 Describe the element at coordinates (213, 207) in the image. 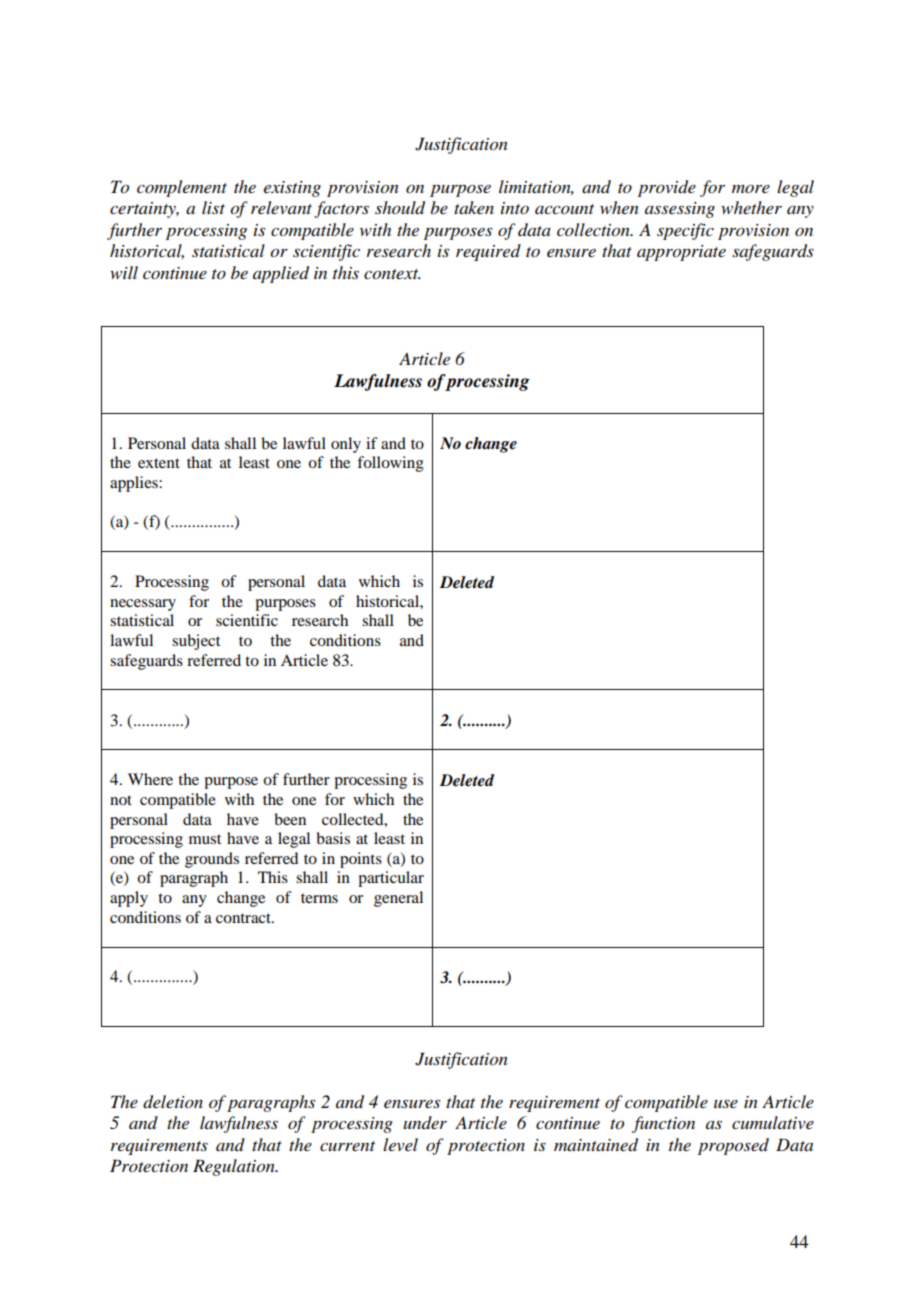

I see `list` at that location.
